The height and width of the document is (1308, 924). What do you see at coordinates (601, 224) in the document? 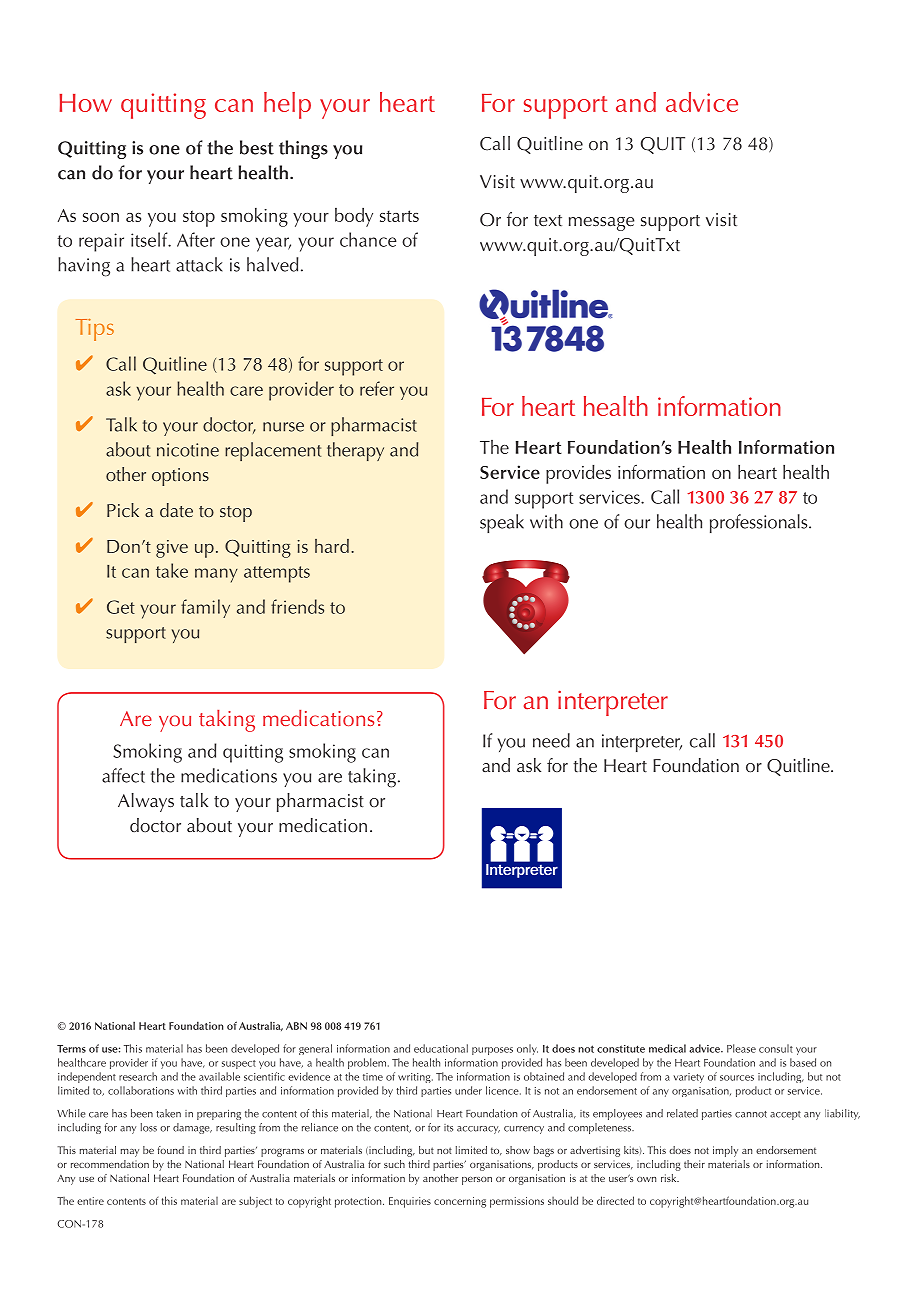
I see `message` at bounding box center [601, 224].
